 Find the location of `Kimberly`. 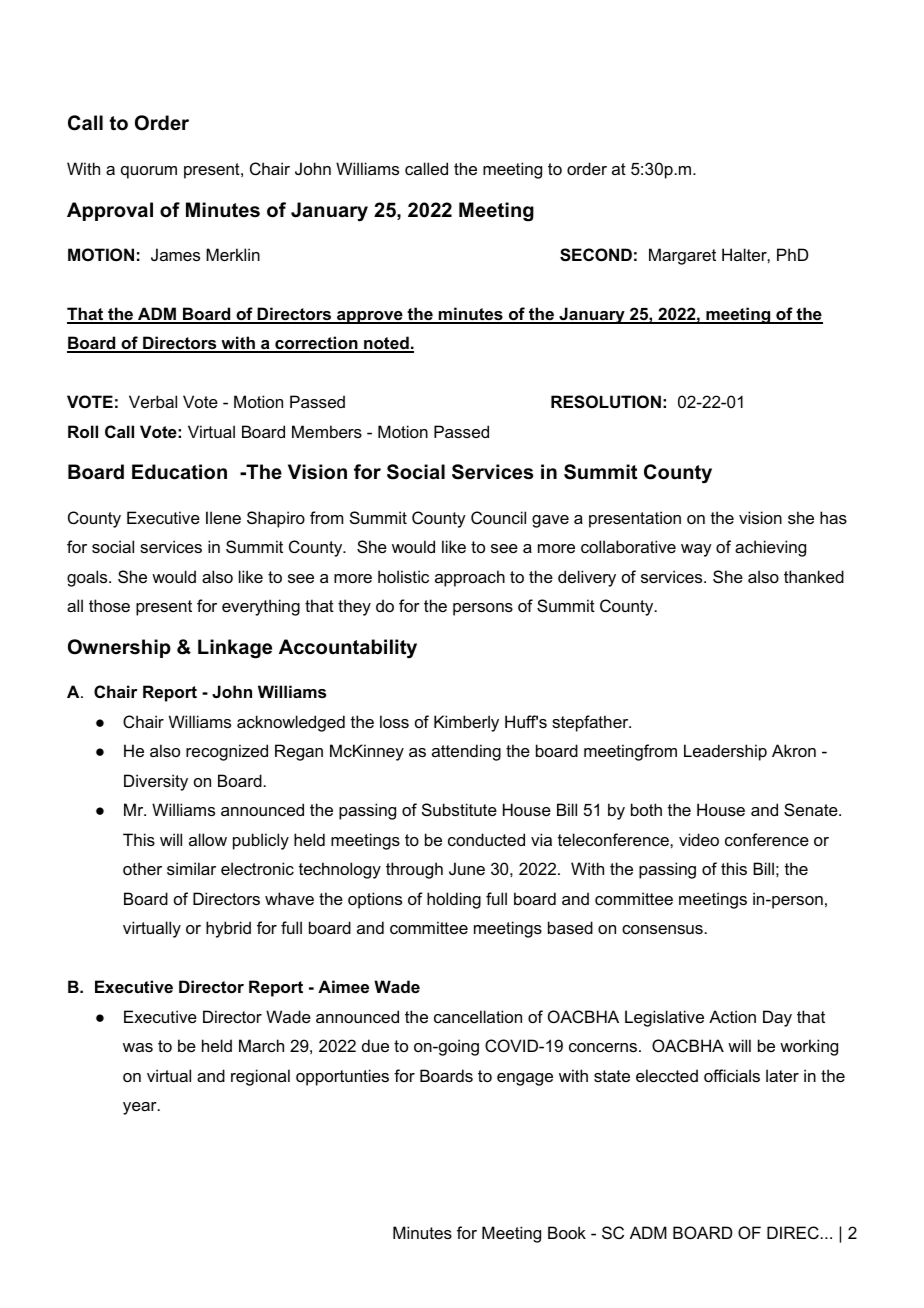

Kimberly is located at coordinates (466, 723).
